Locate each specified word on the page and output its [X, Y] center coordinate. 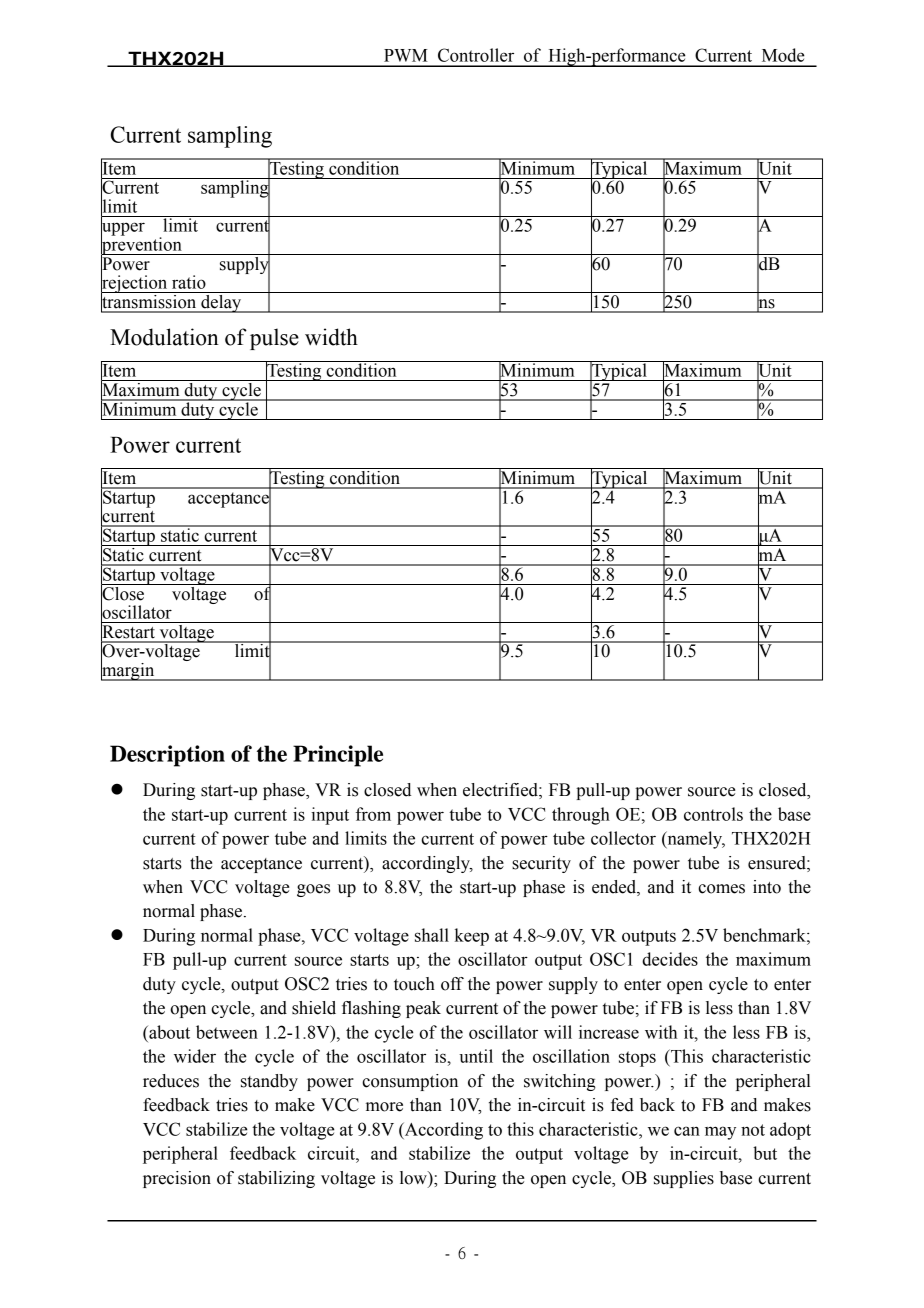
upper [123, 229]
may [720, 1133]
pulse [274, 339]
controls [713, 814]
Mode [783, 55]
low [414, 1178]
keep [472, 937]
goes [313, 890]
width [331, 337]
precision [177, 1179]
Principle [338, 756]
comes [721, 889]
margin [129, 670]
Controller [476, 55]
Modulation [164, 337]
